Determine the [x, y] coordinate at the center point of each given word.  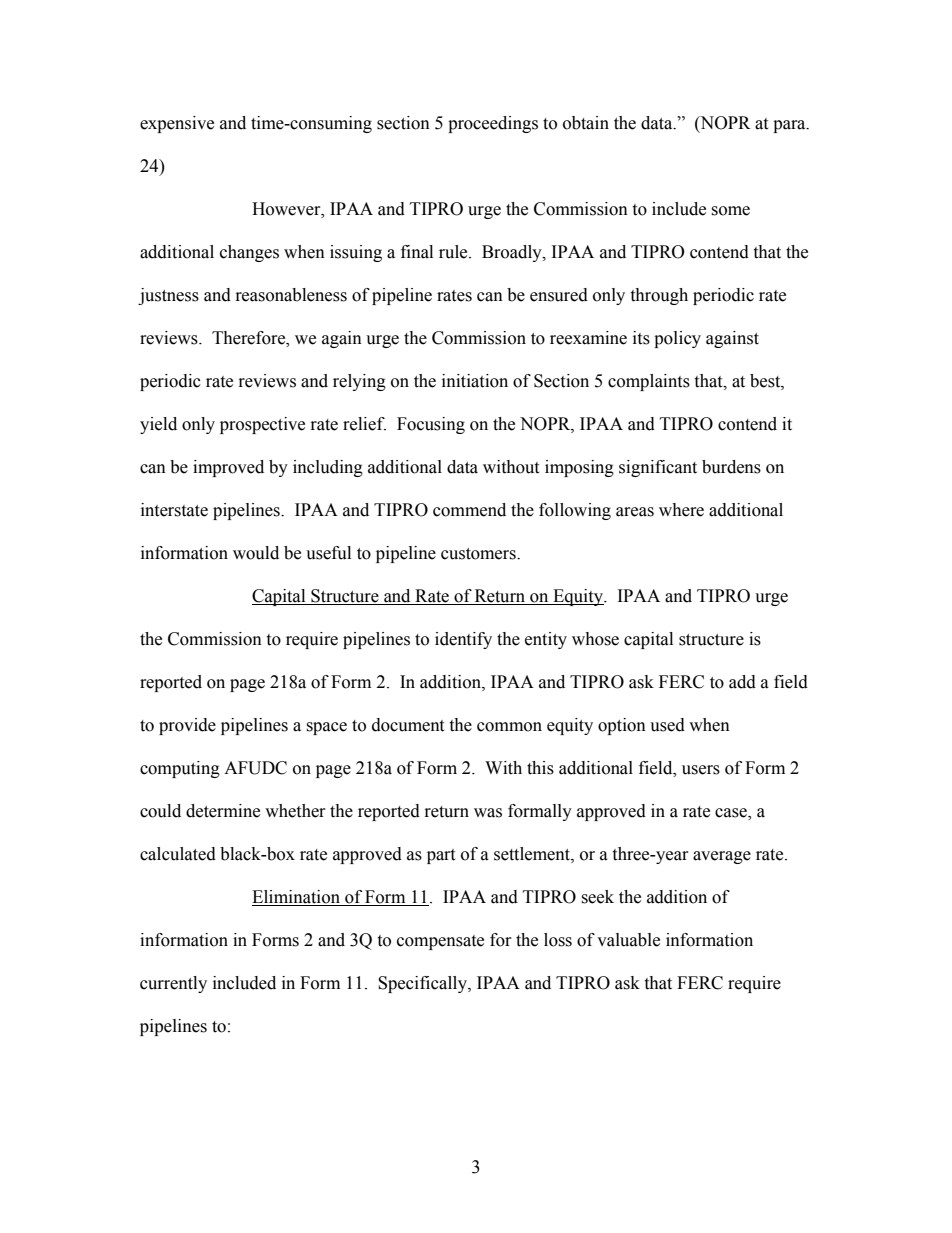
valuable [628, 940]
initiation [475, 381]
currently [173, 984]
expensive [177, 124]
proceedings [493, 124]
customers [479, 554]
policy [677, 339]
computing [180, 769]
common [509, 727]
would [256, 553]
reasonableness [291, 295]
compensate [440, 942]
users [701, 770]
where [681, 510]
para [790, 126]
